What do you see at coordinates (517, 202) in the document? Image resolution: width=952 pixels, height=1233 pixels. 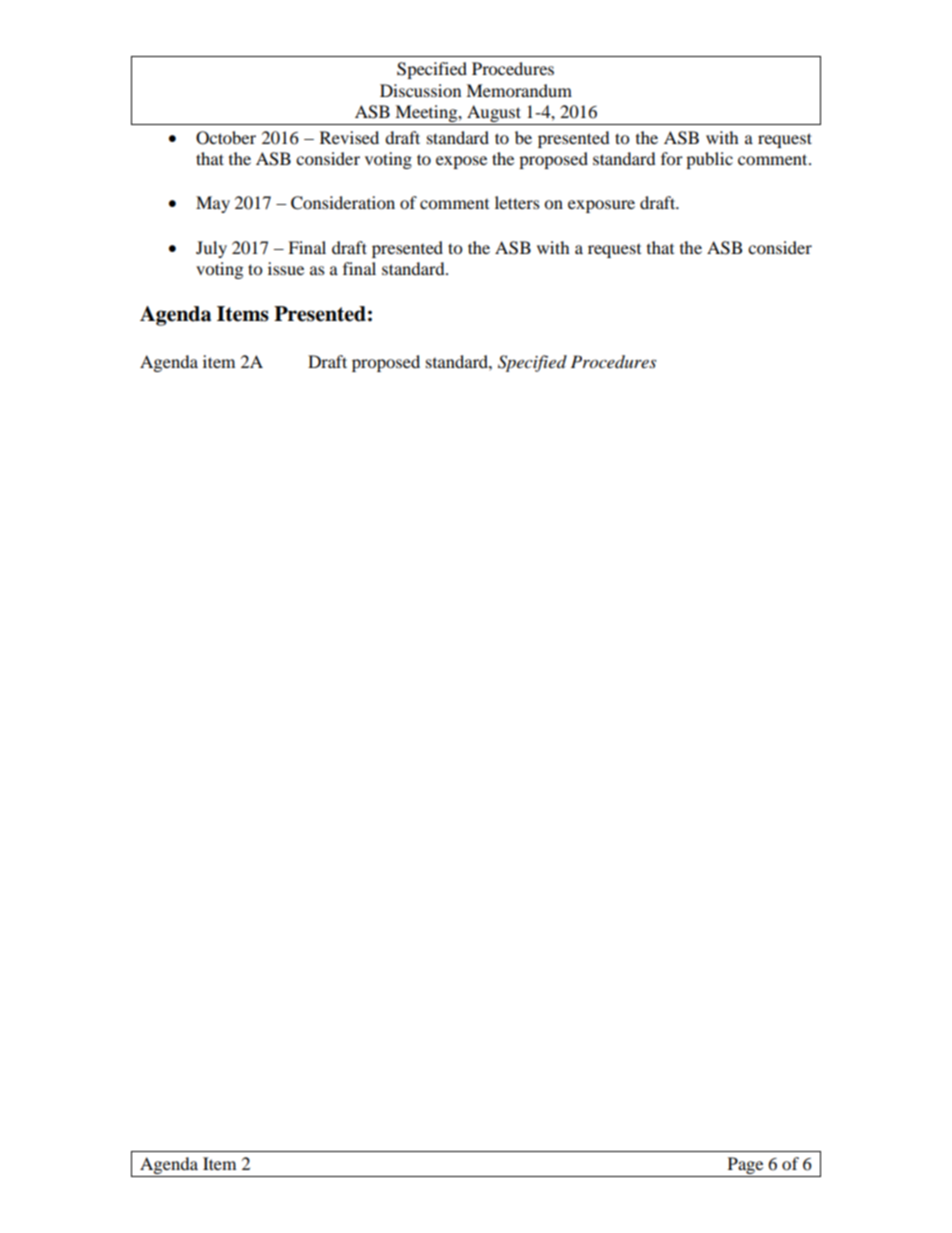 I see `letters` at bounding box center [517, 202].
